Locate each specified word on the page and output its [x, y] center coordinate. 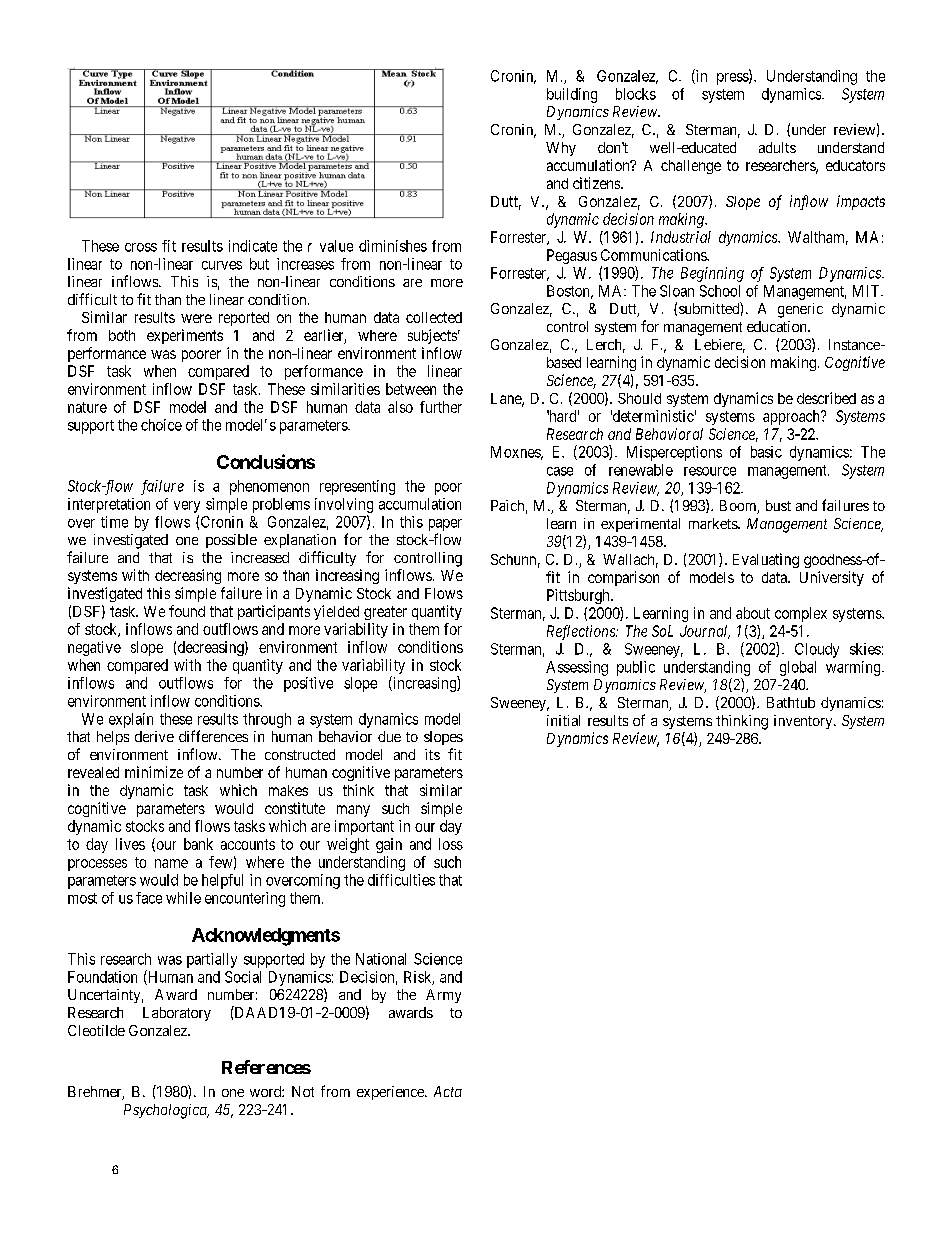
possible [231, 541]
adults [777, 147]
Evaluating [766, 560]
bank [198, 844]
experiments [185, 336]
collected [434, 317]
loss [451, 844]
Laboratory [177, 1014]
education [778, 326]
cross [141, 247]
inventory [804, 722]
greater [385, 613]
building [572, 95]
